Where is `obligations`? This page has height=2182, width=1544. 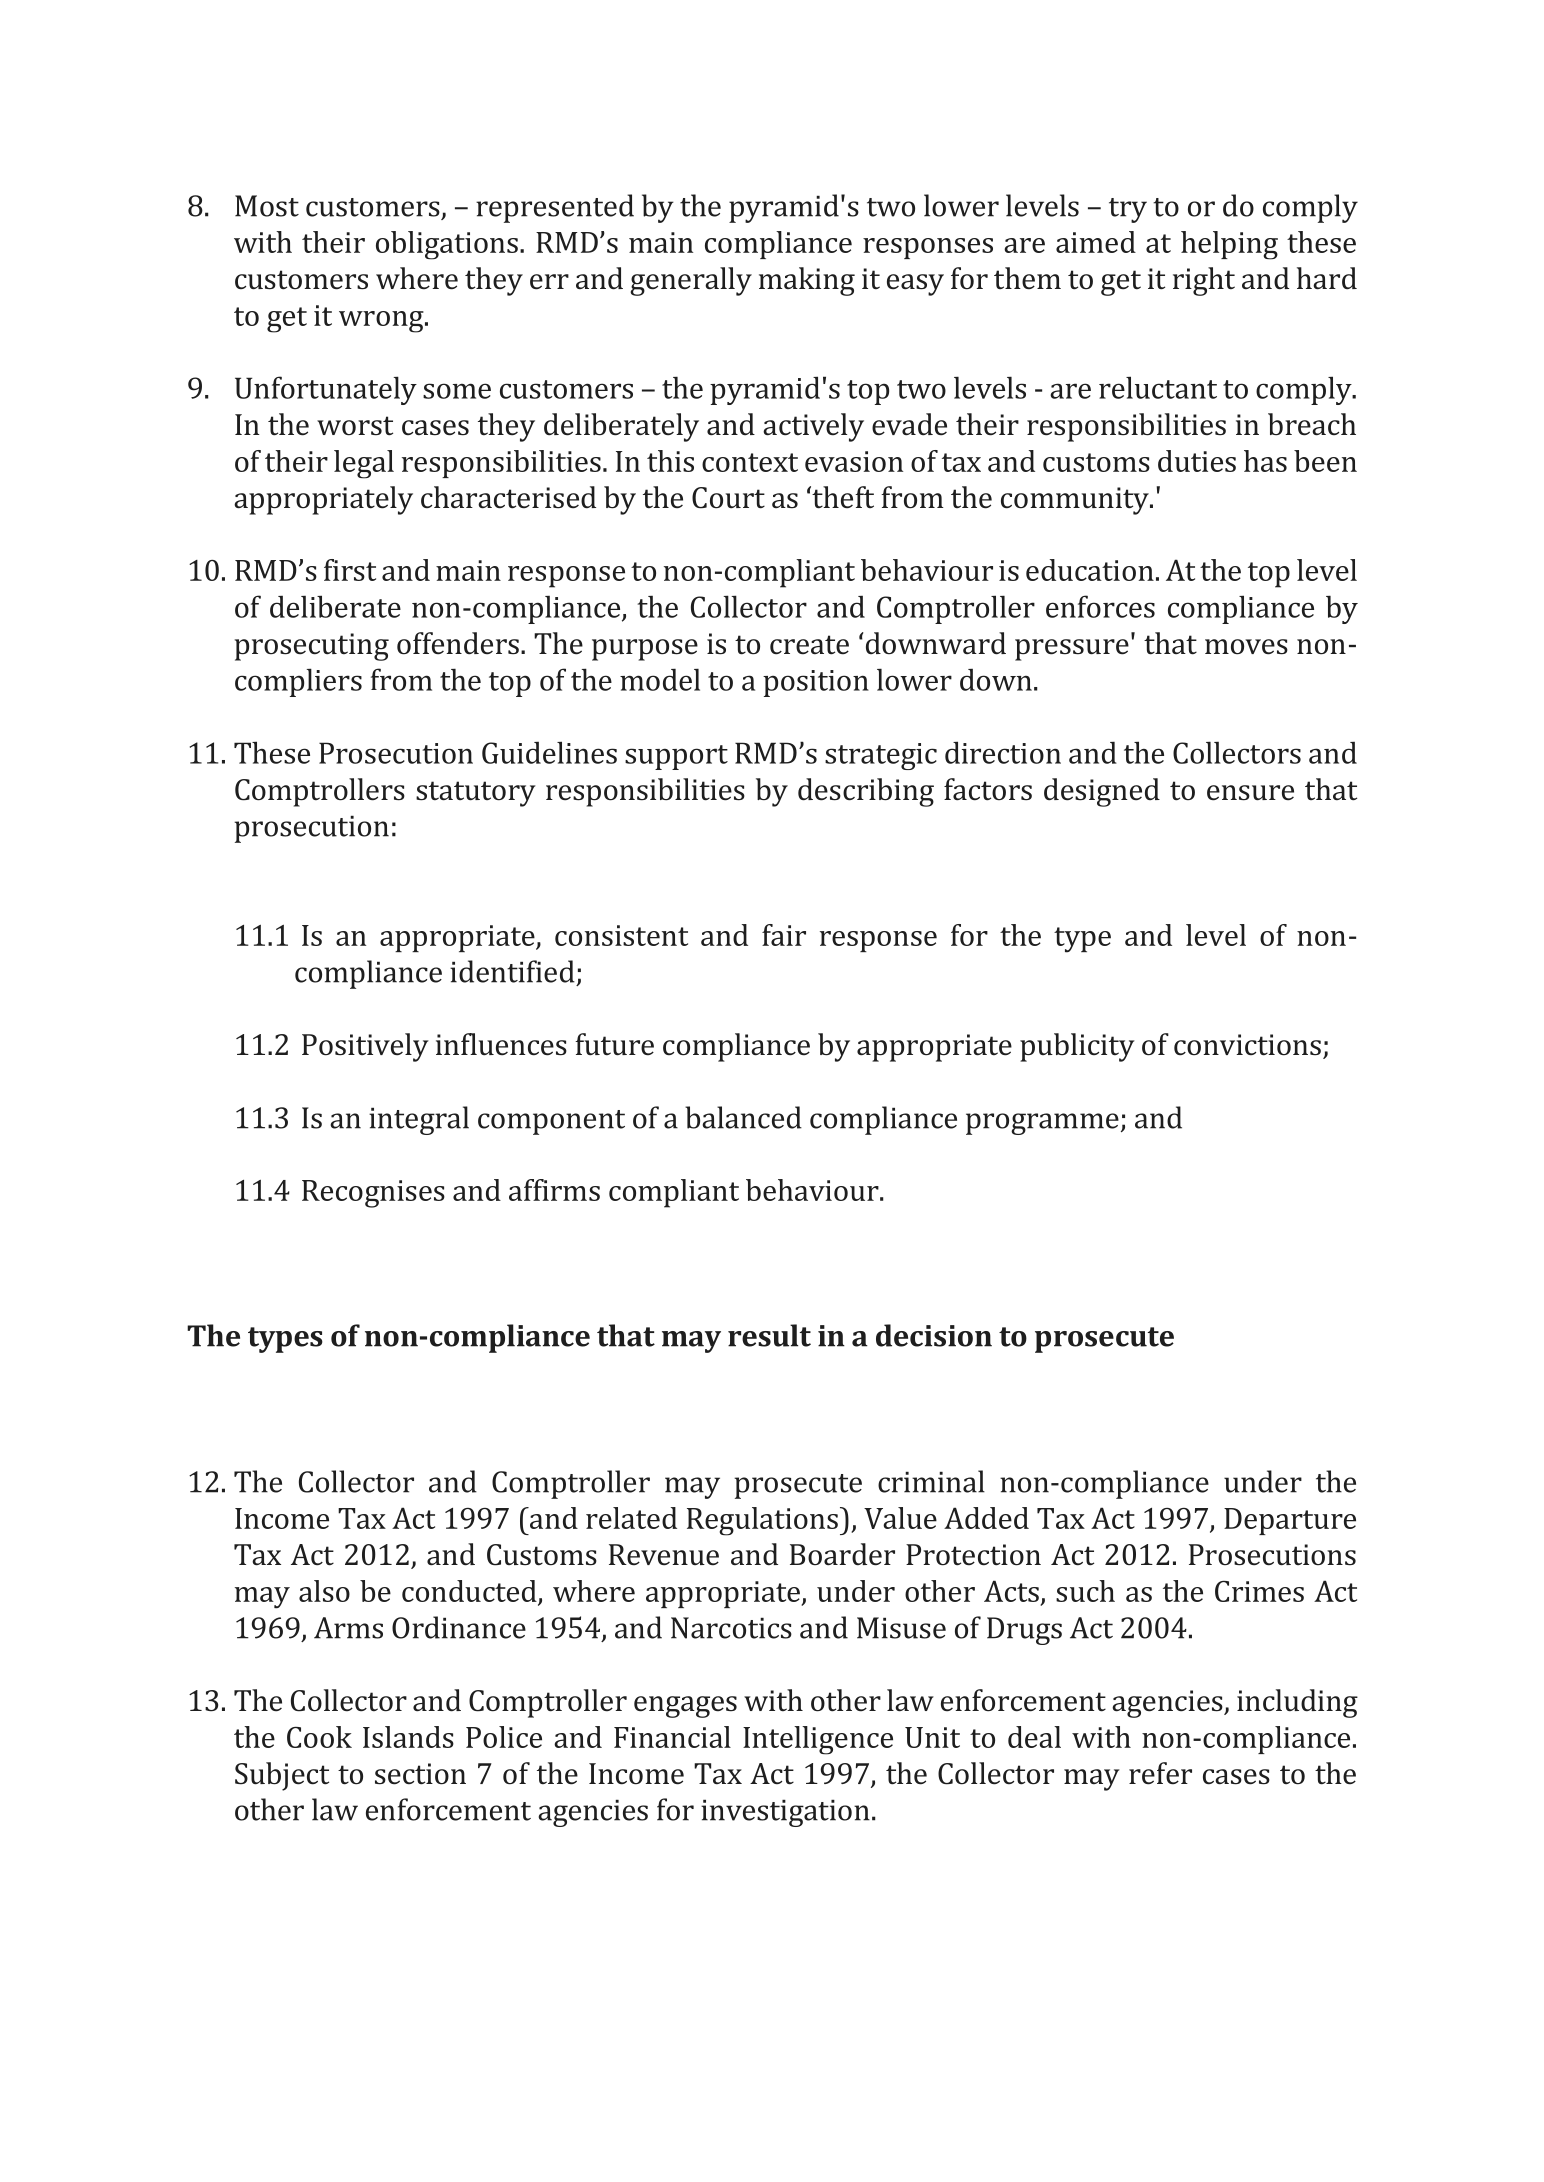 obligations is located at coordinates (447, 245).
